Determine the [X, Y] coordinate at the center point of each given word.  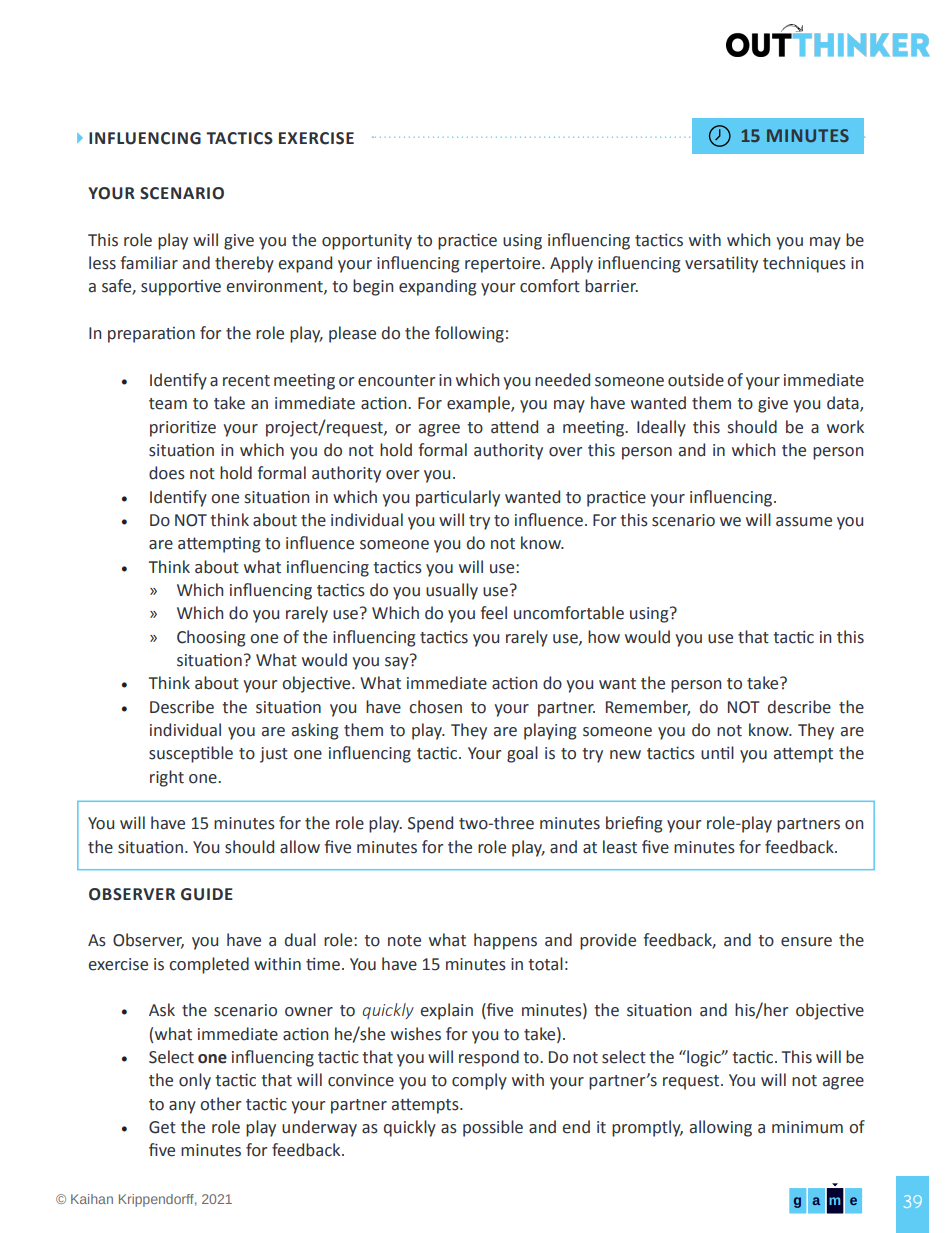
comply [479, 1081]
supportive [181, 288]
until [717, 753]
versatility [721, 264]
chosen [435, 707]
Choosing [211, 638]
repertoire [504, 265]
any [182, 1107]
